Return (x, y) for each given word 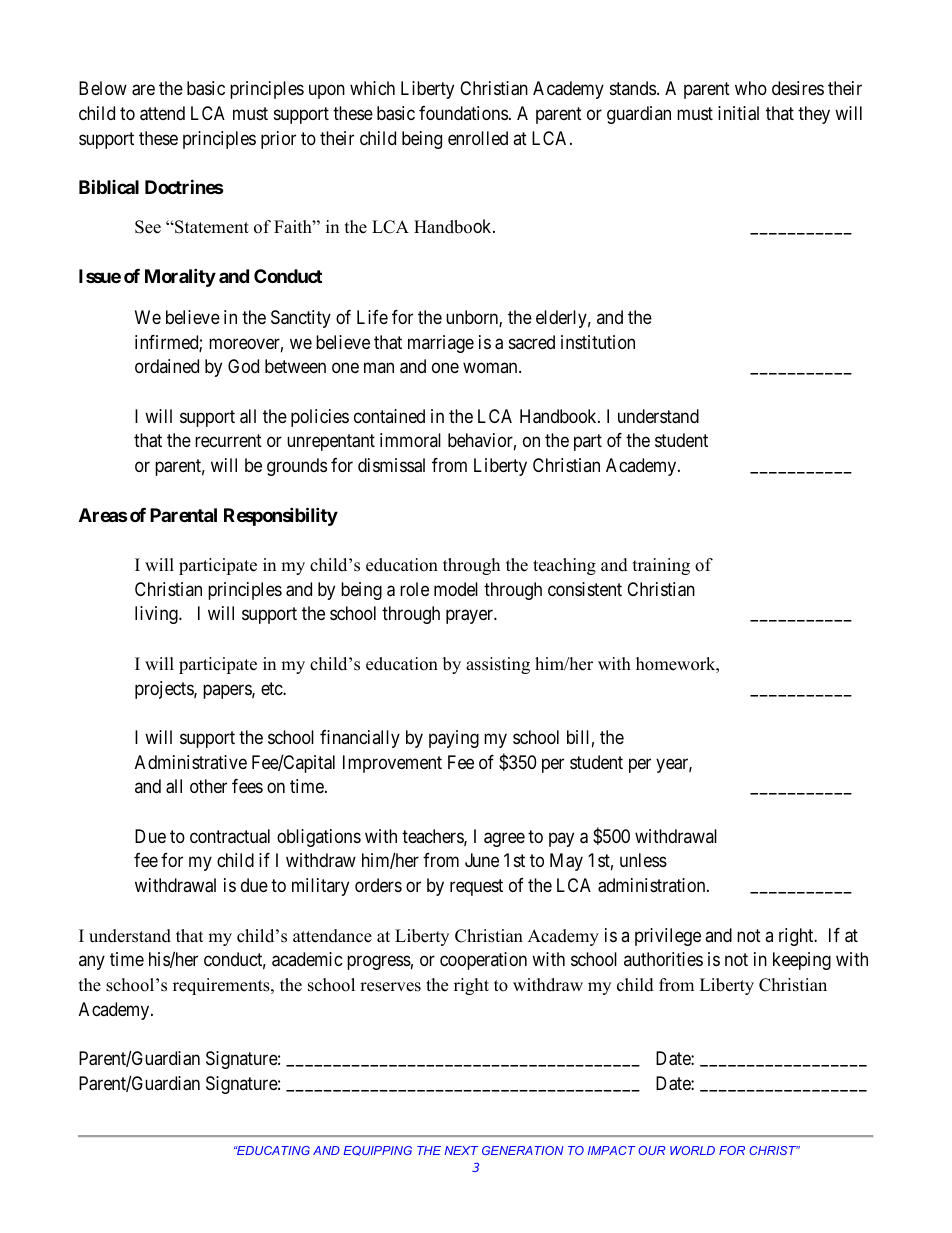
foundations (463, 113)
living (157, 615)
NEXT (461, 1150)
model (456, 589)
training (661, 566)
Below (103, 88)
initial (738, 113)
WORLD (692, 1150)
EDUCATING (272, 1150)
